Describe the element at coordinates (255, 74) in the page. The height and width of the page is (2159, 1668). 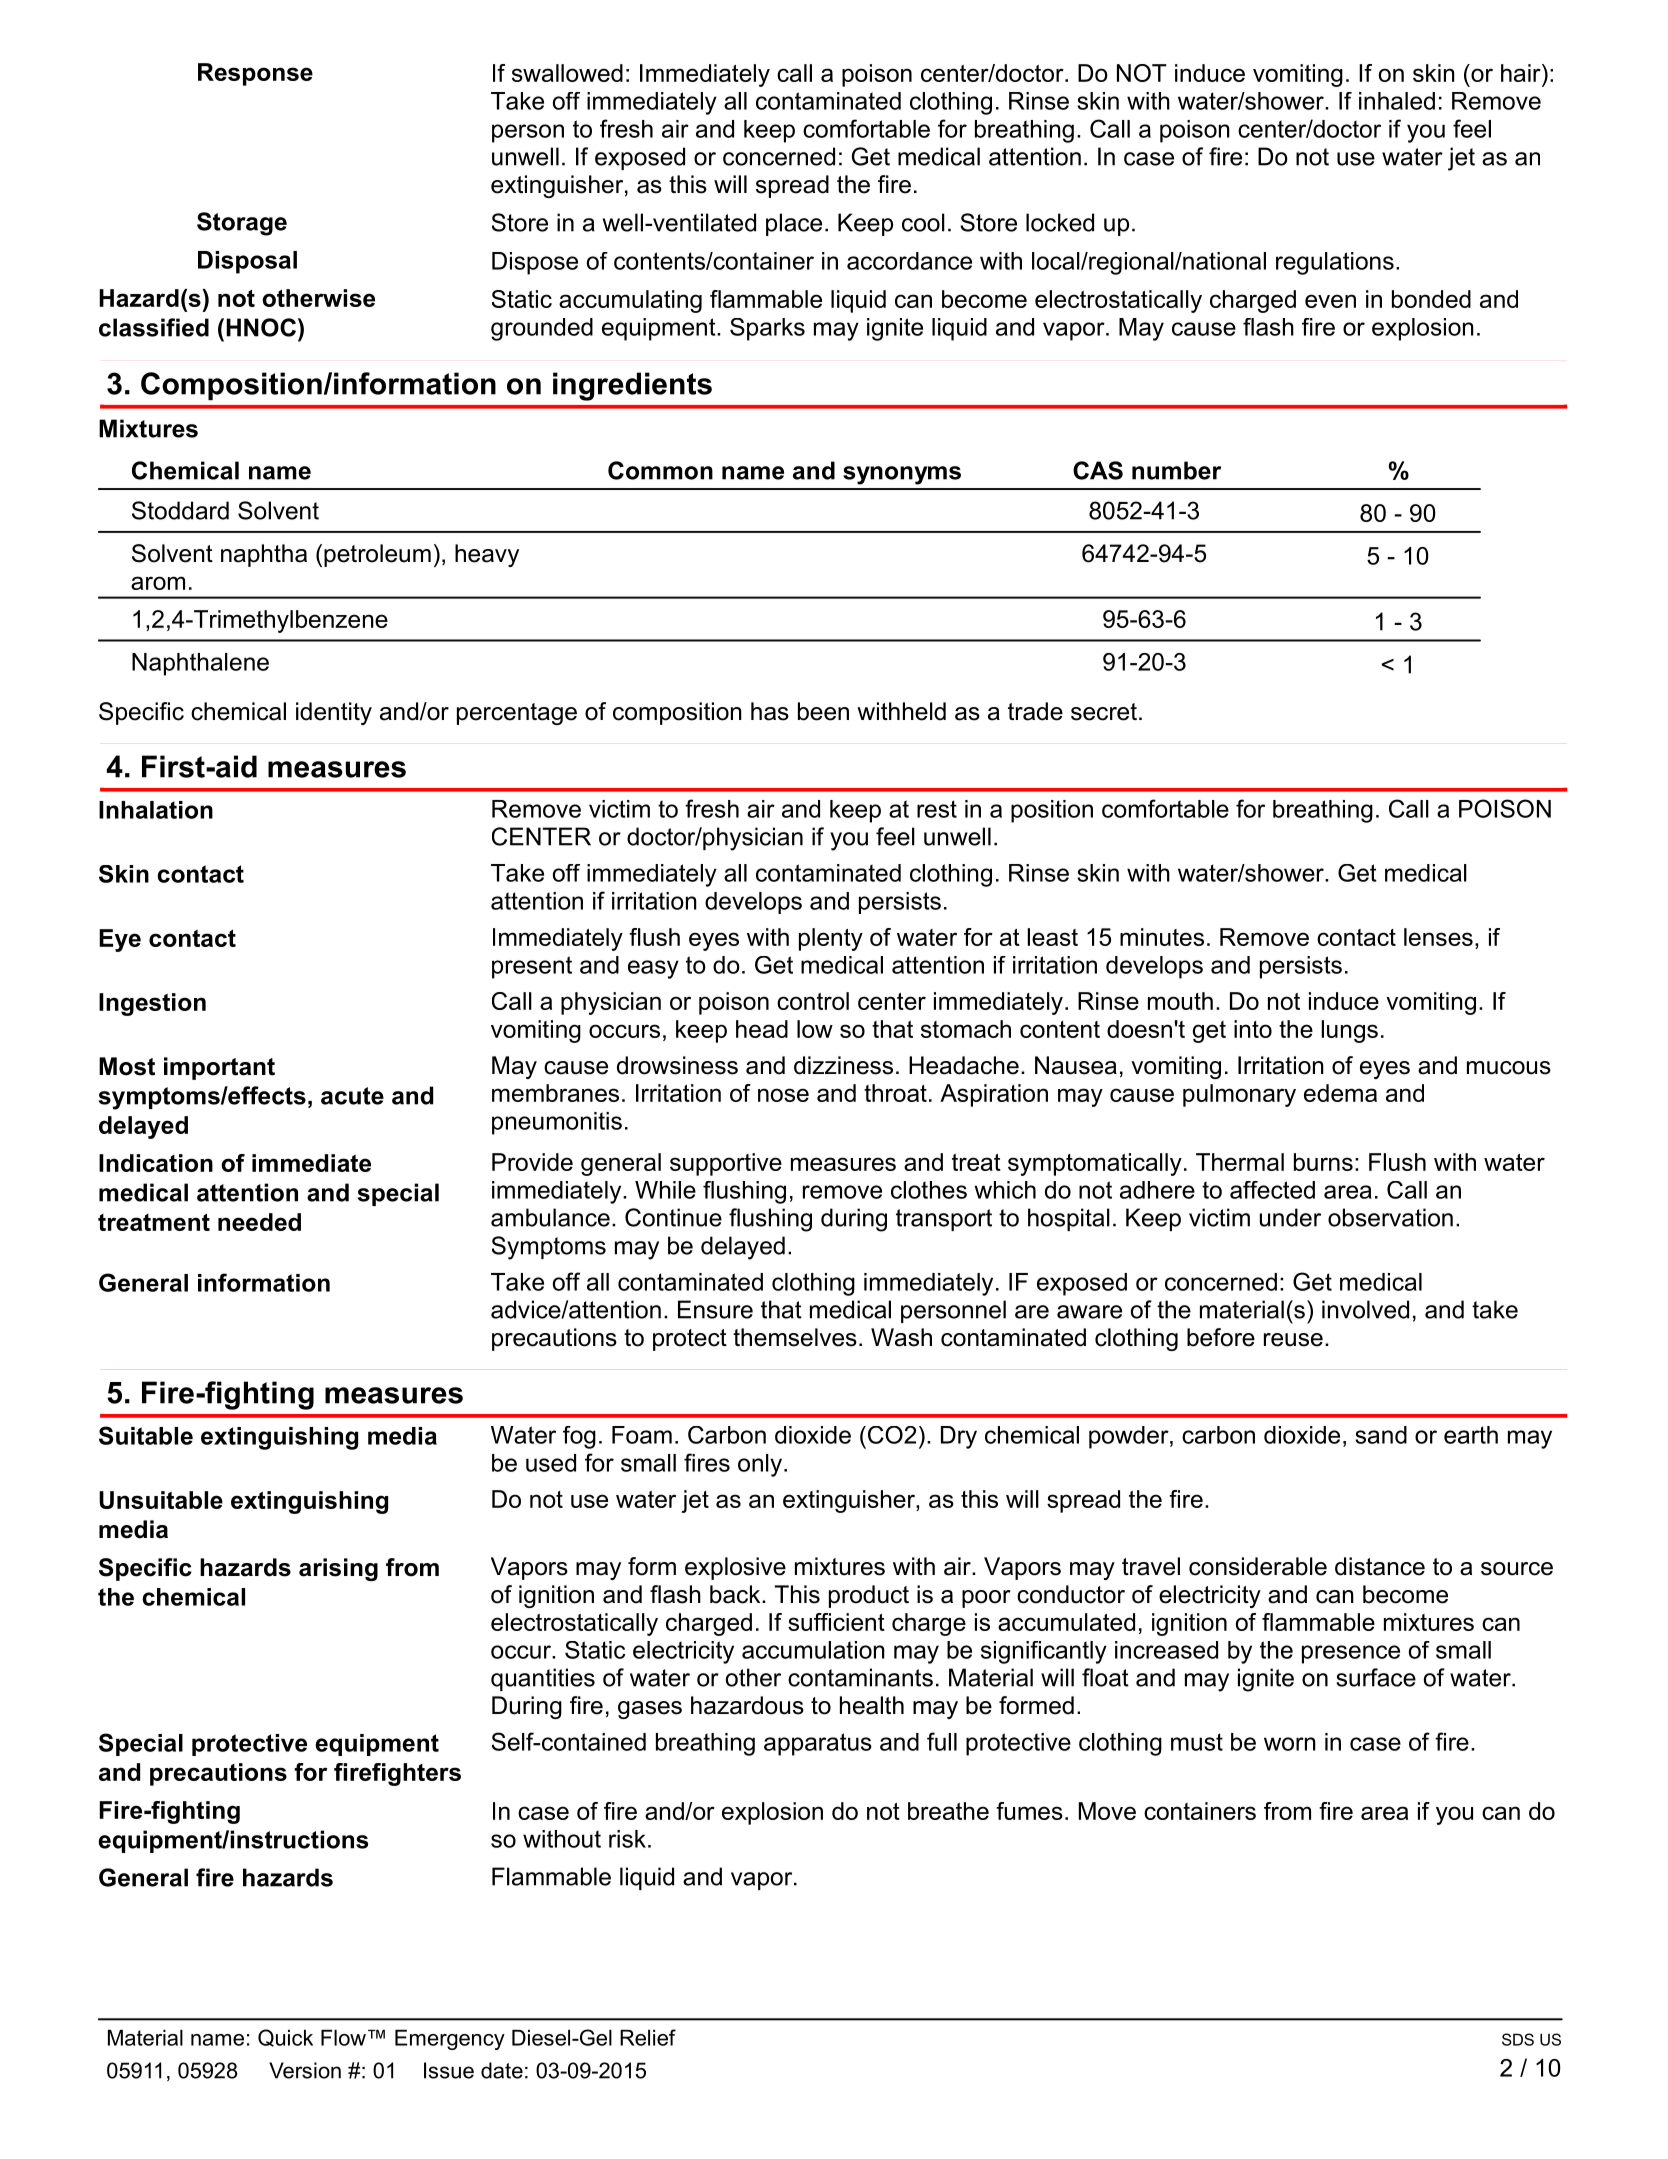
I see `Response` at that location.
